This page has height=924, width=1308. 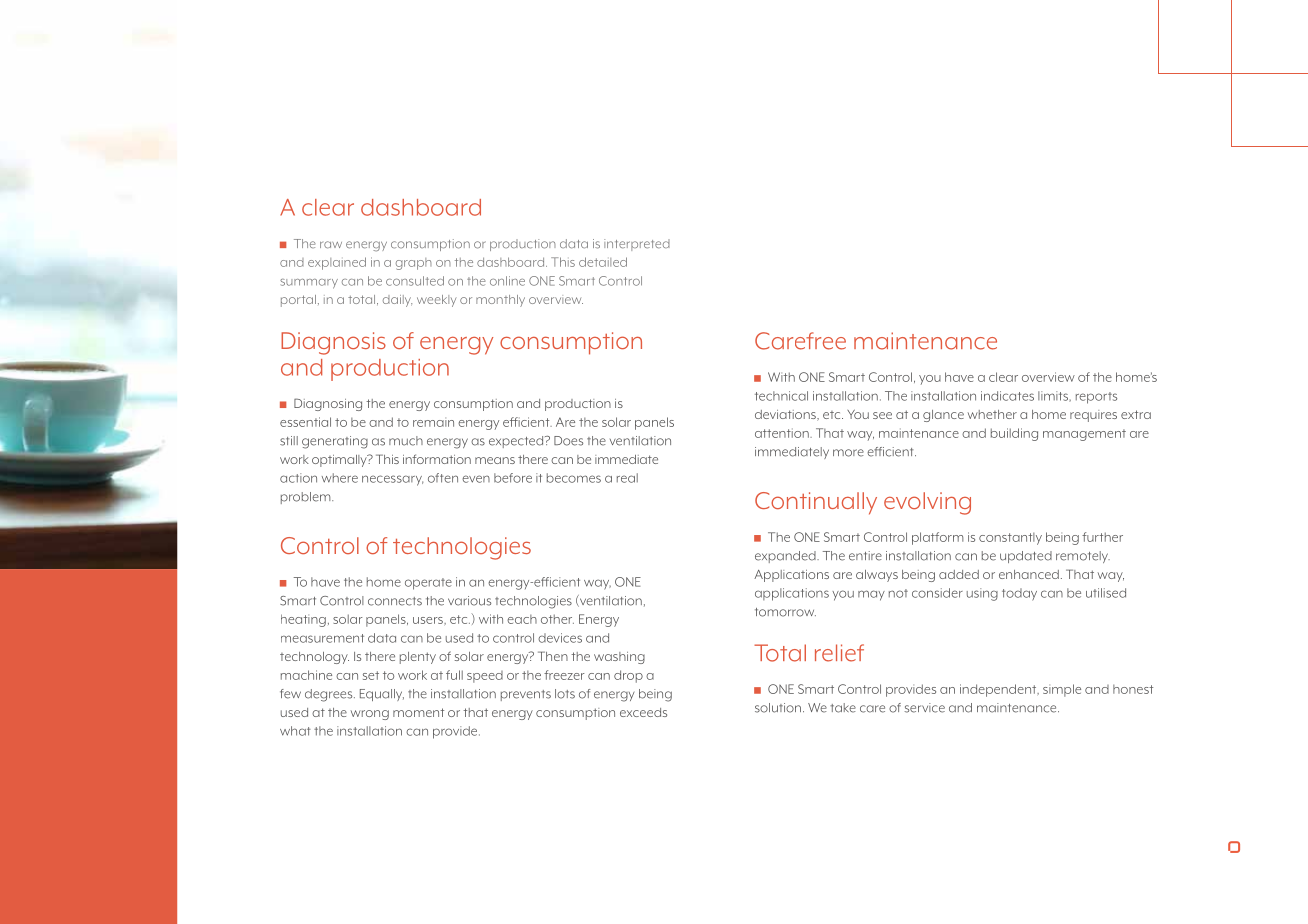 What do you see at coordinates (1019, 594) in the page?
I see `today` at bounding box center [1019, 594].
